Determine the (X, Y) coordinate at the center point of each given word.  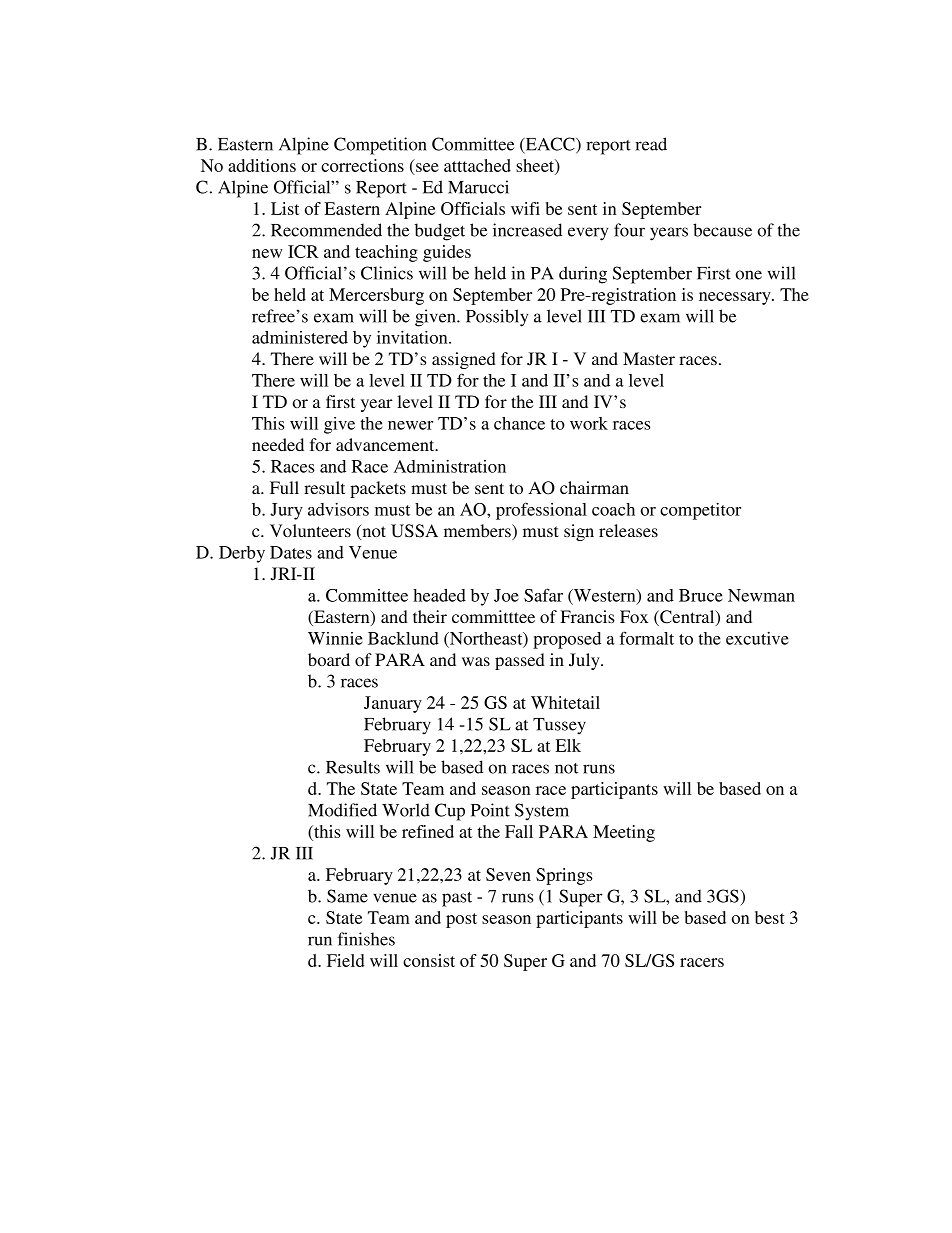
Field (346, 960)
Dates (291, 552)
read (651, 144)
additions (262, 165)
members (478, 532)
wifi (525, 208)
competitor (700, 511)
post (461, 920)
